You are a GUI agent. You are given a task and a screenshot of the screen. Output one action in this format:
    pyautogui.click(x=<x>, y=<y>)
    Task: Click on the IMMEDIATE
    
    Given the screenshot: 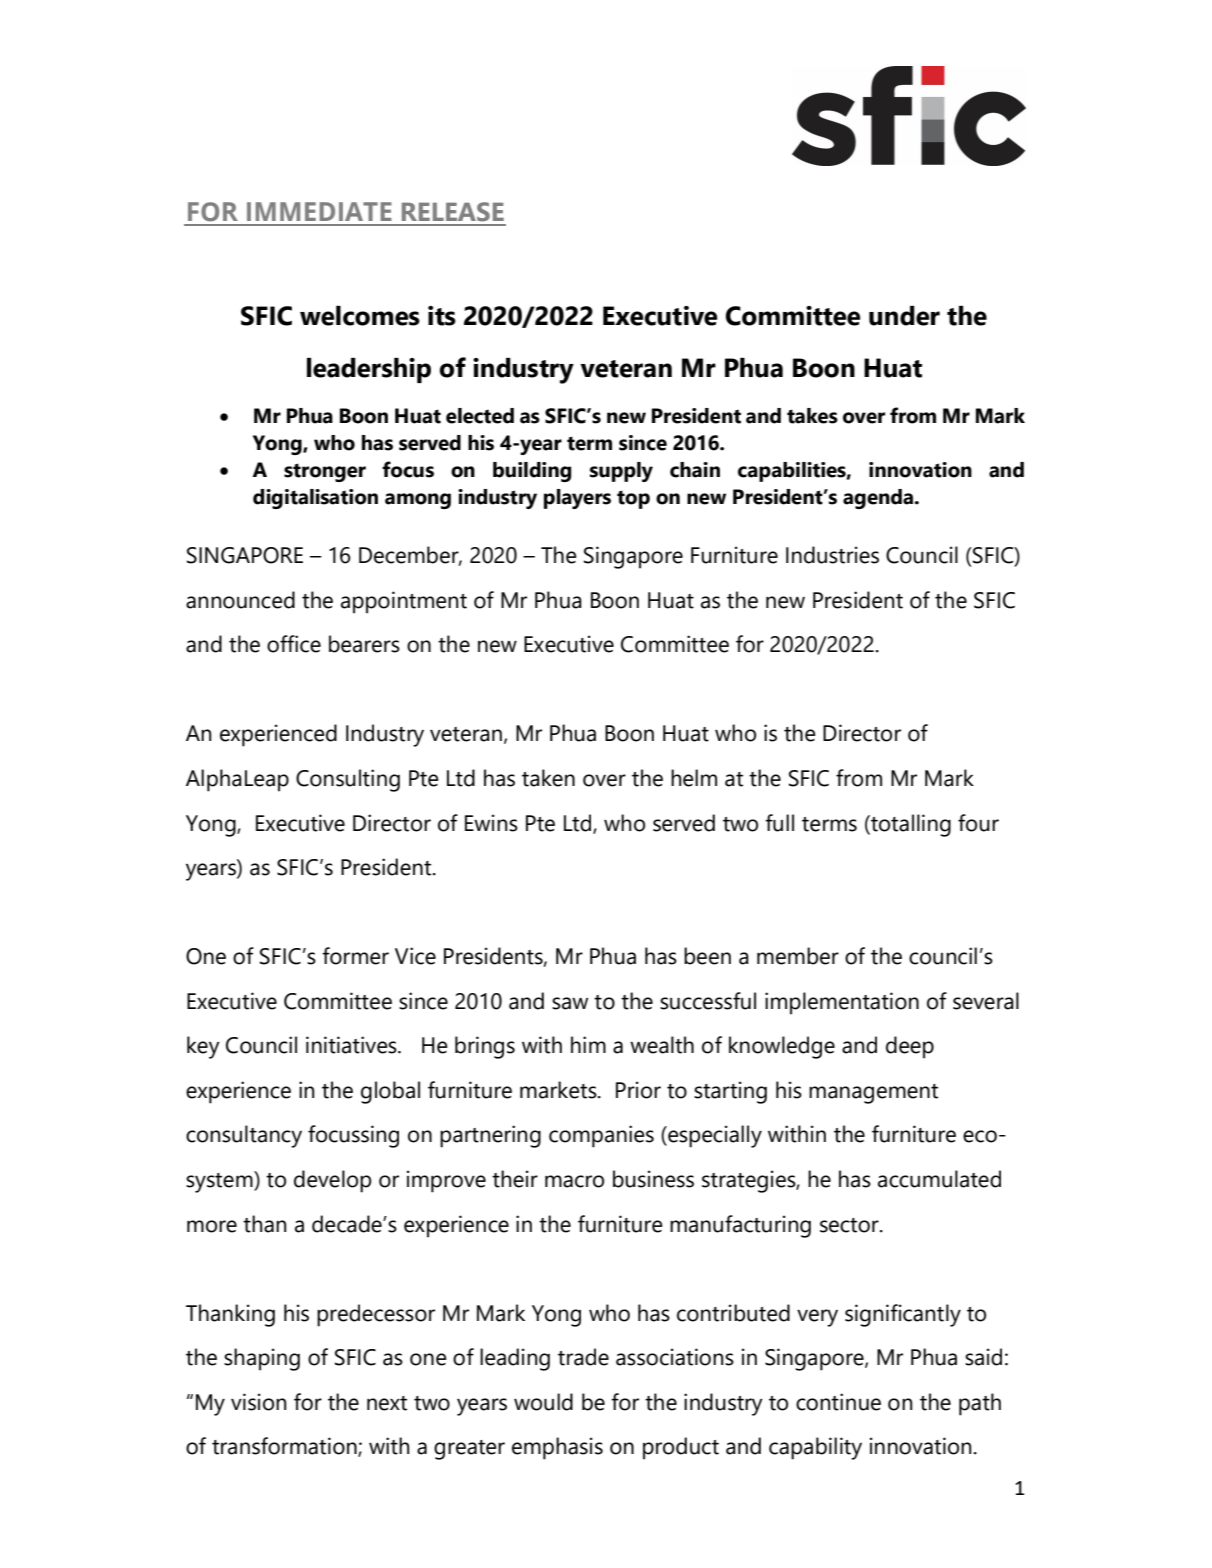 What is the action you would take?
    pyautogui.click(x=319, y=211)
